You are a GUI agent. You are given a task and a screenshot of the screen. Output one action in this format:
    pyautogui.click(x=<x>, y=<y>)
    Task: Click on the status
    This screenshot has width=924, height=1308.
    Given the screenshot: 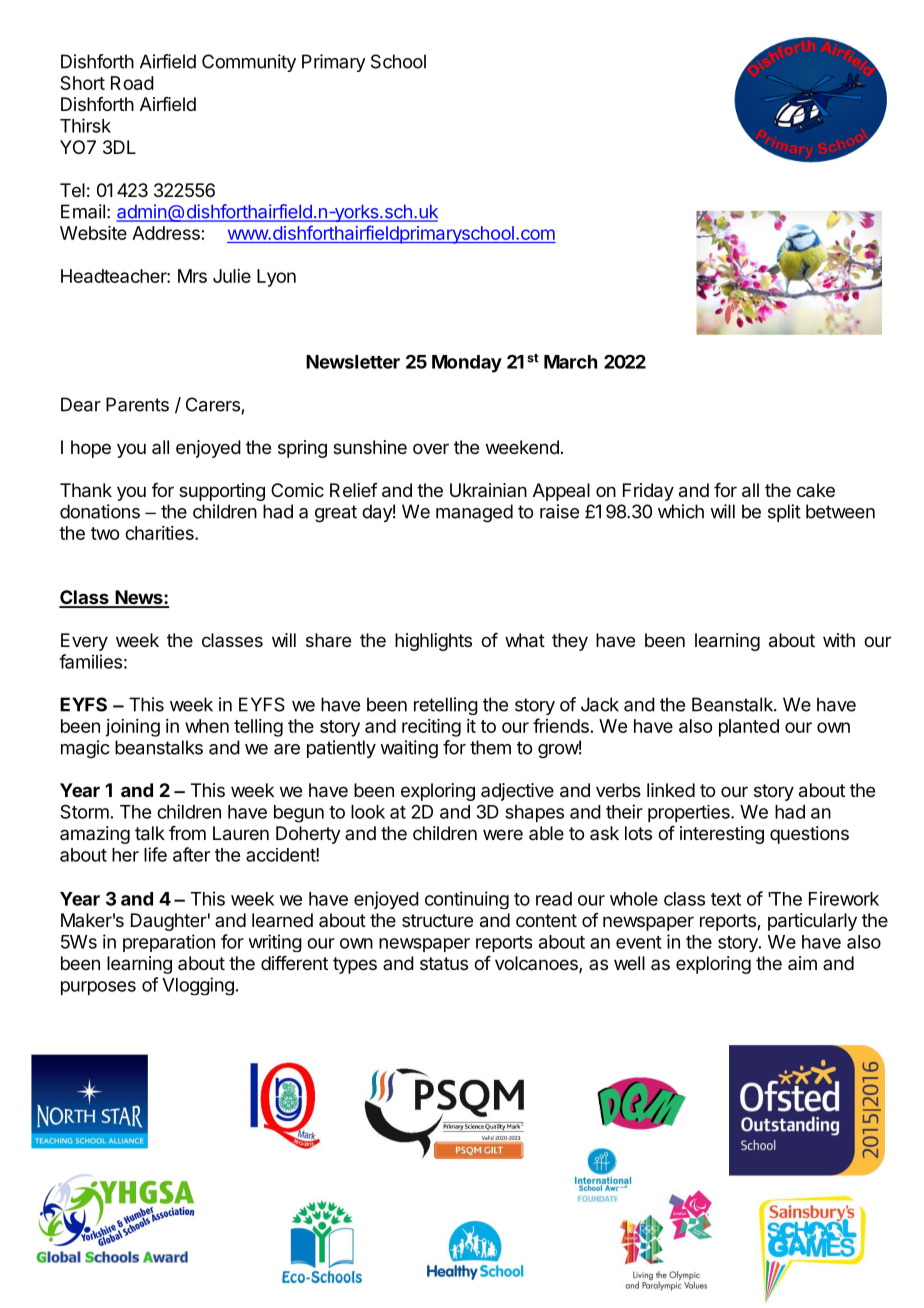 What is the action you would take?
    pyautogui.click(x=444, y=964)
